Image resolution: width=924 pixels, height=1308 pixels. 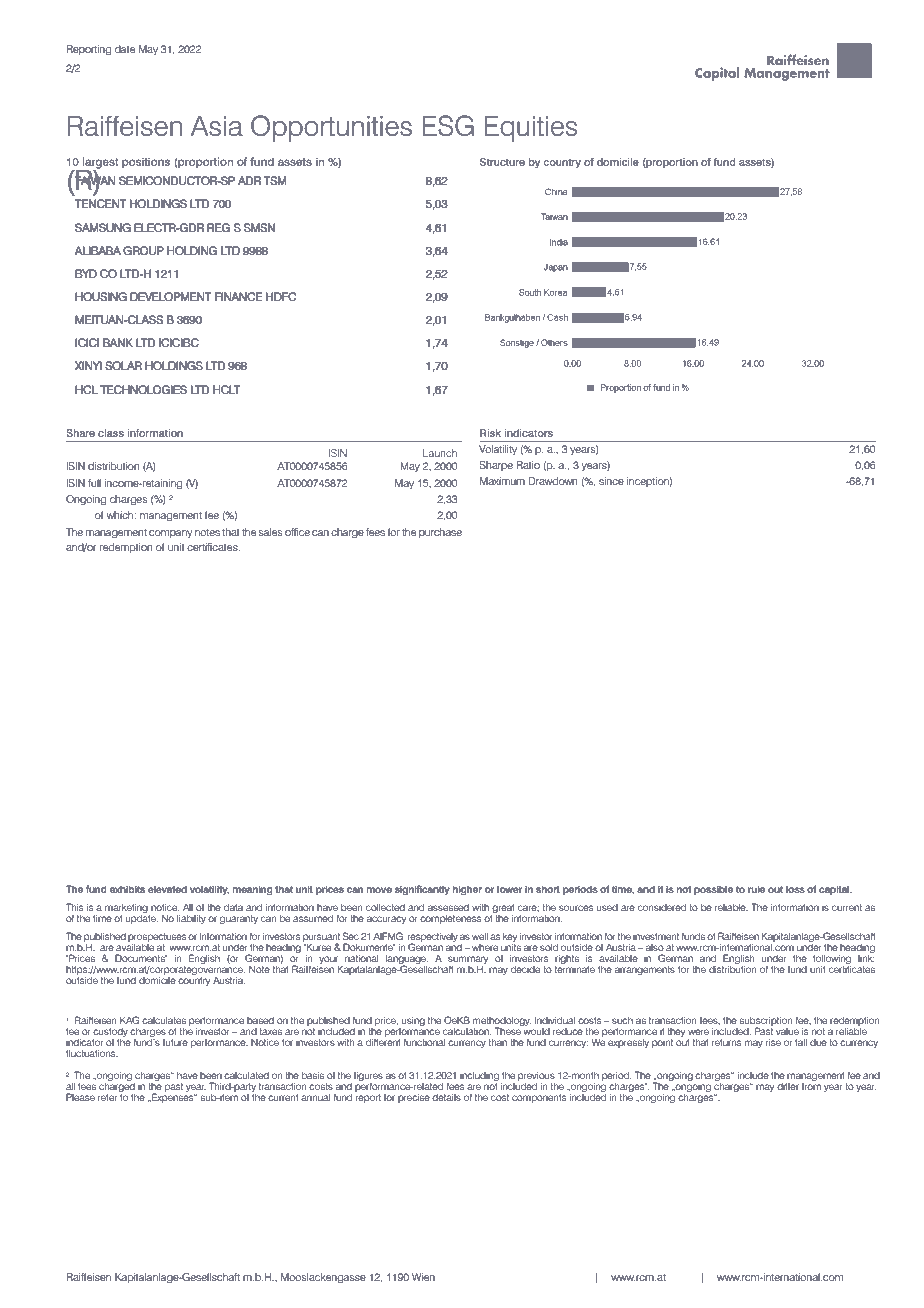 What do you see at coordinates (756, 889) in the screenshot?
I see `rule` at bounding box center [756, 889].
